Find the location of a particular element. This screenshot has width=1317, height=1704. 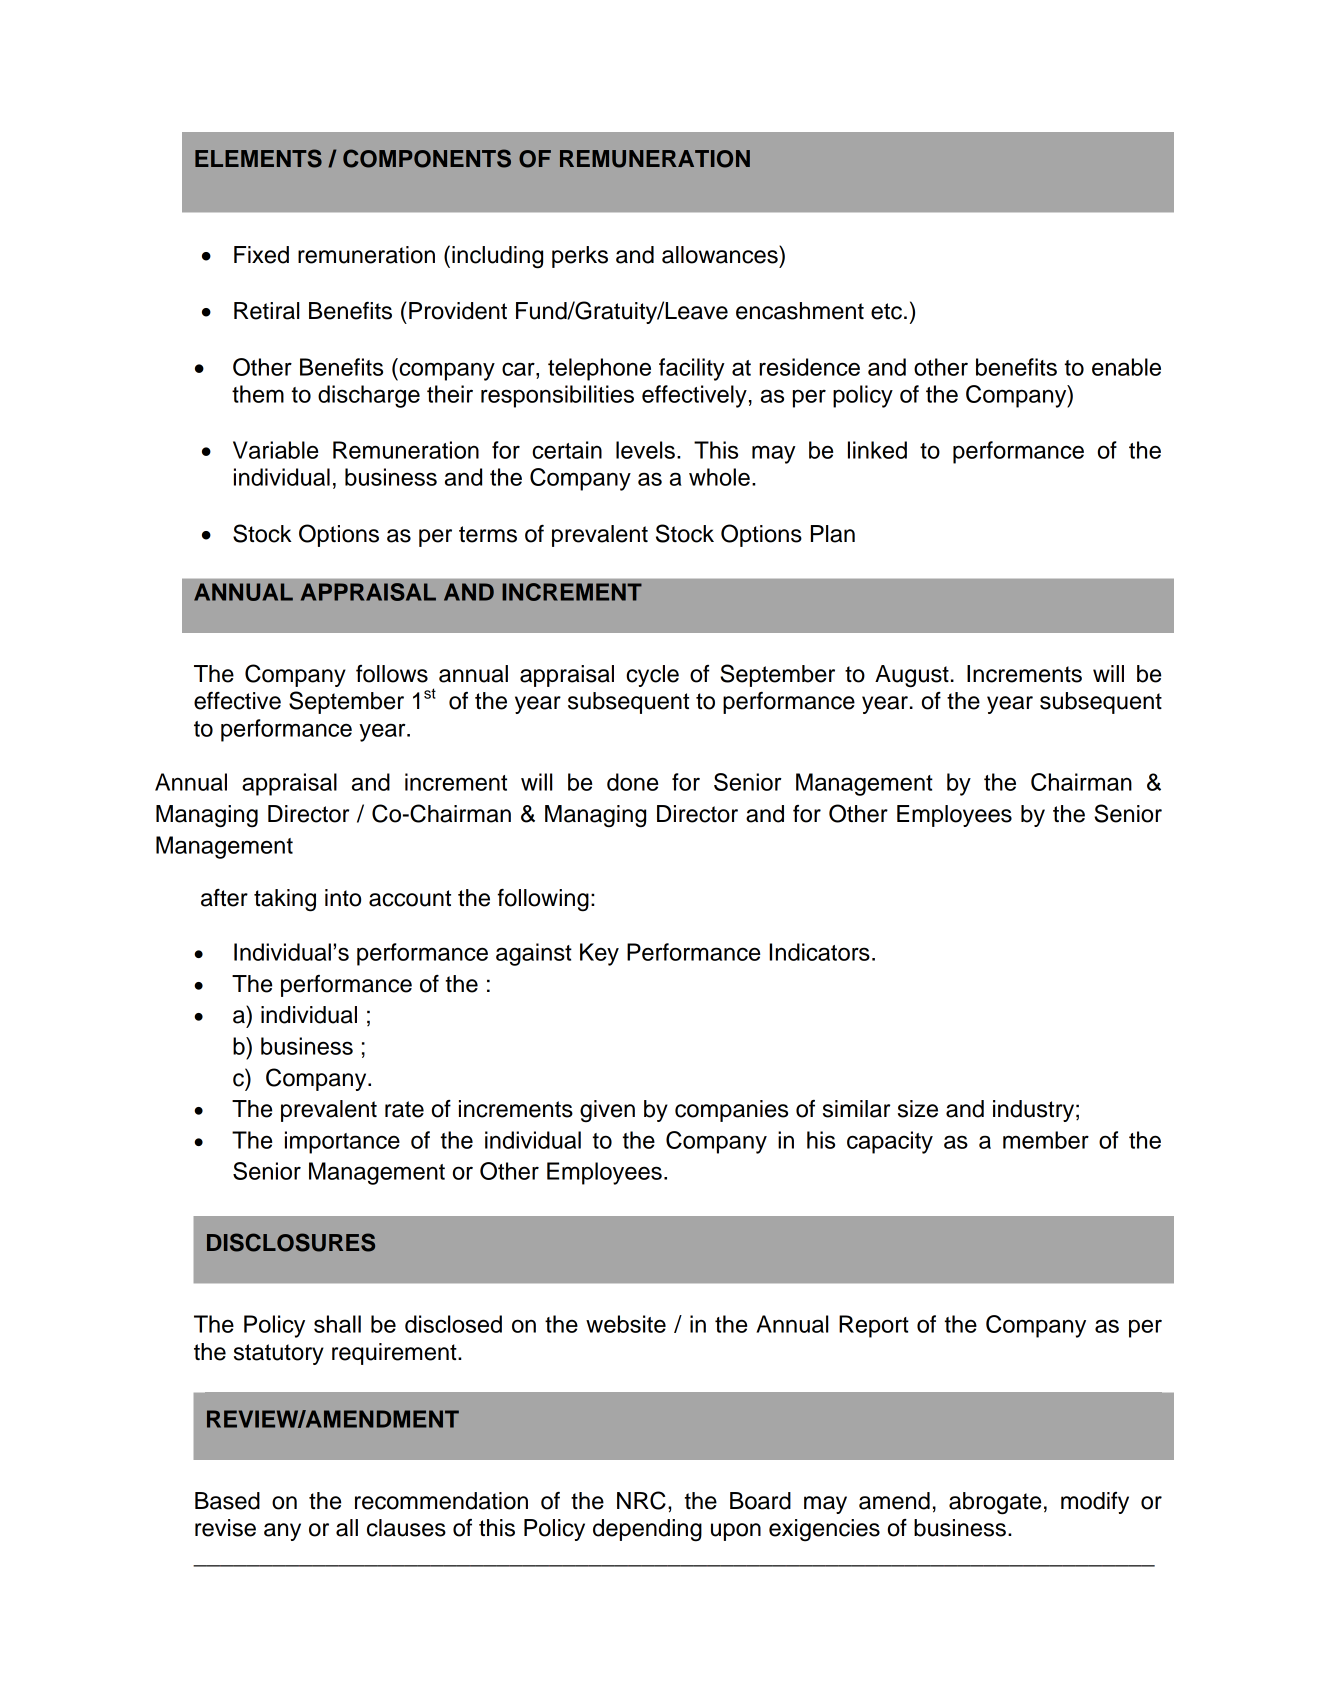

ELEMENTS is located at coordinates (258, 158).
